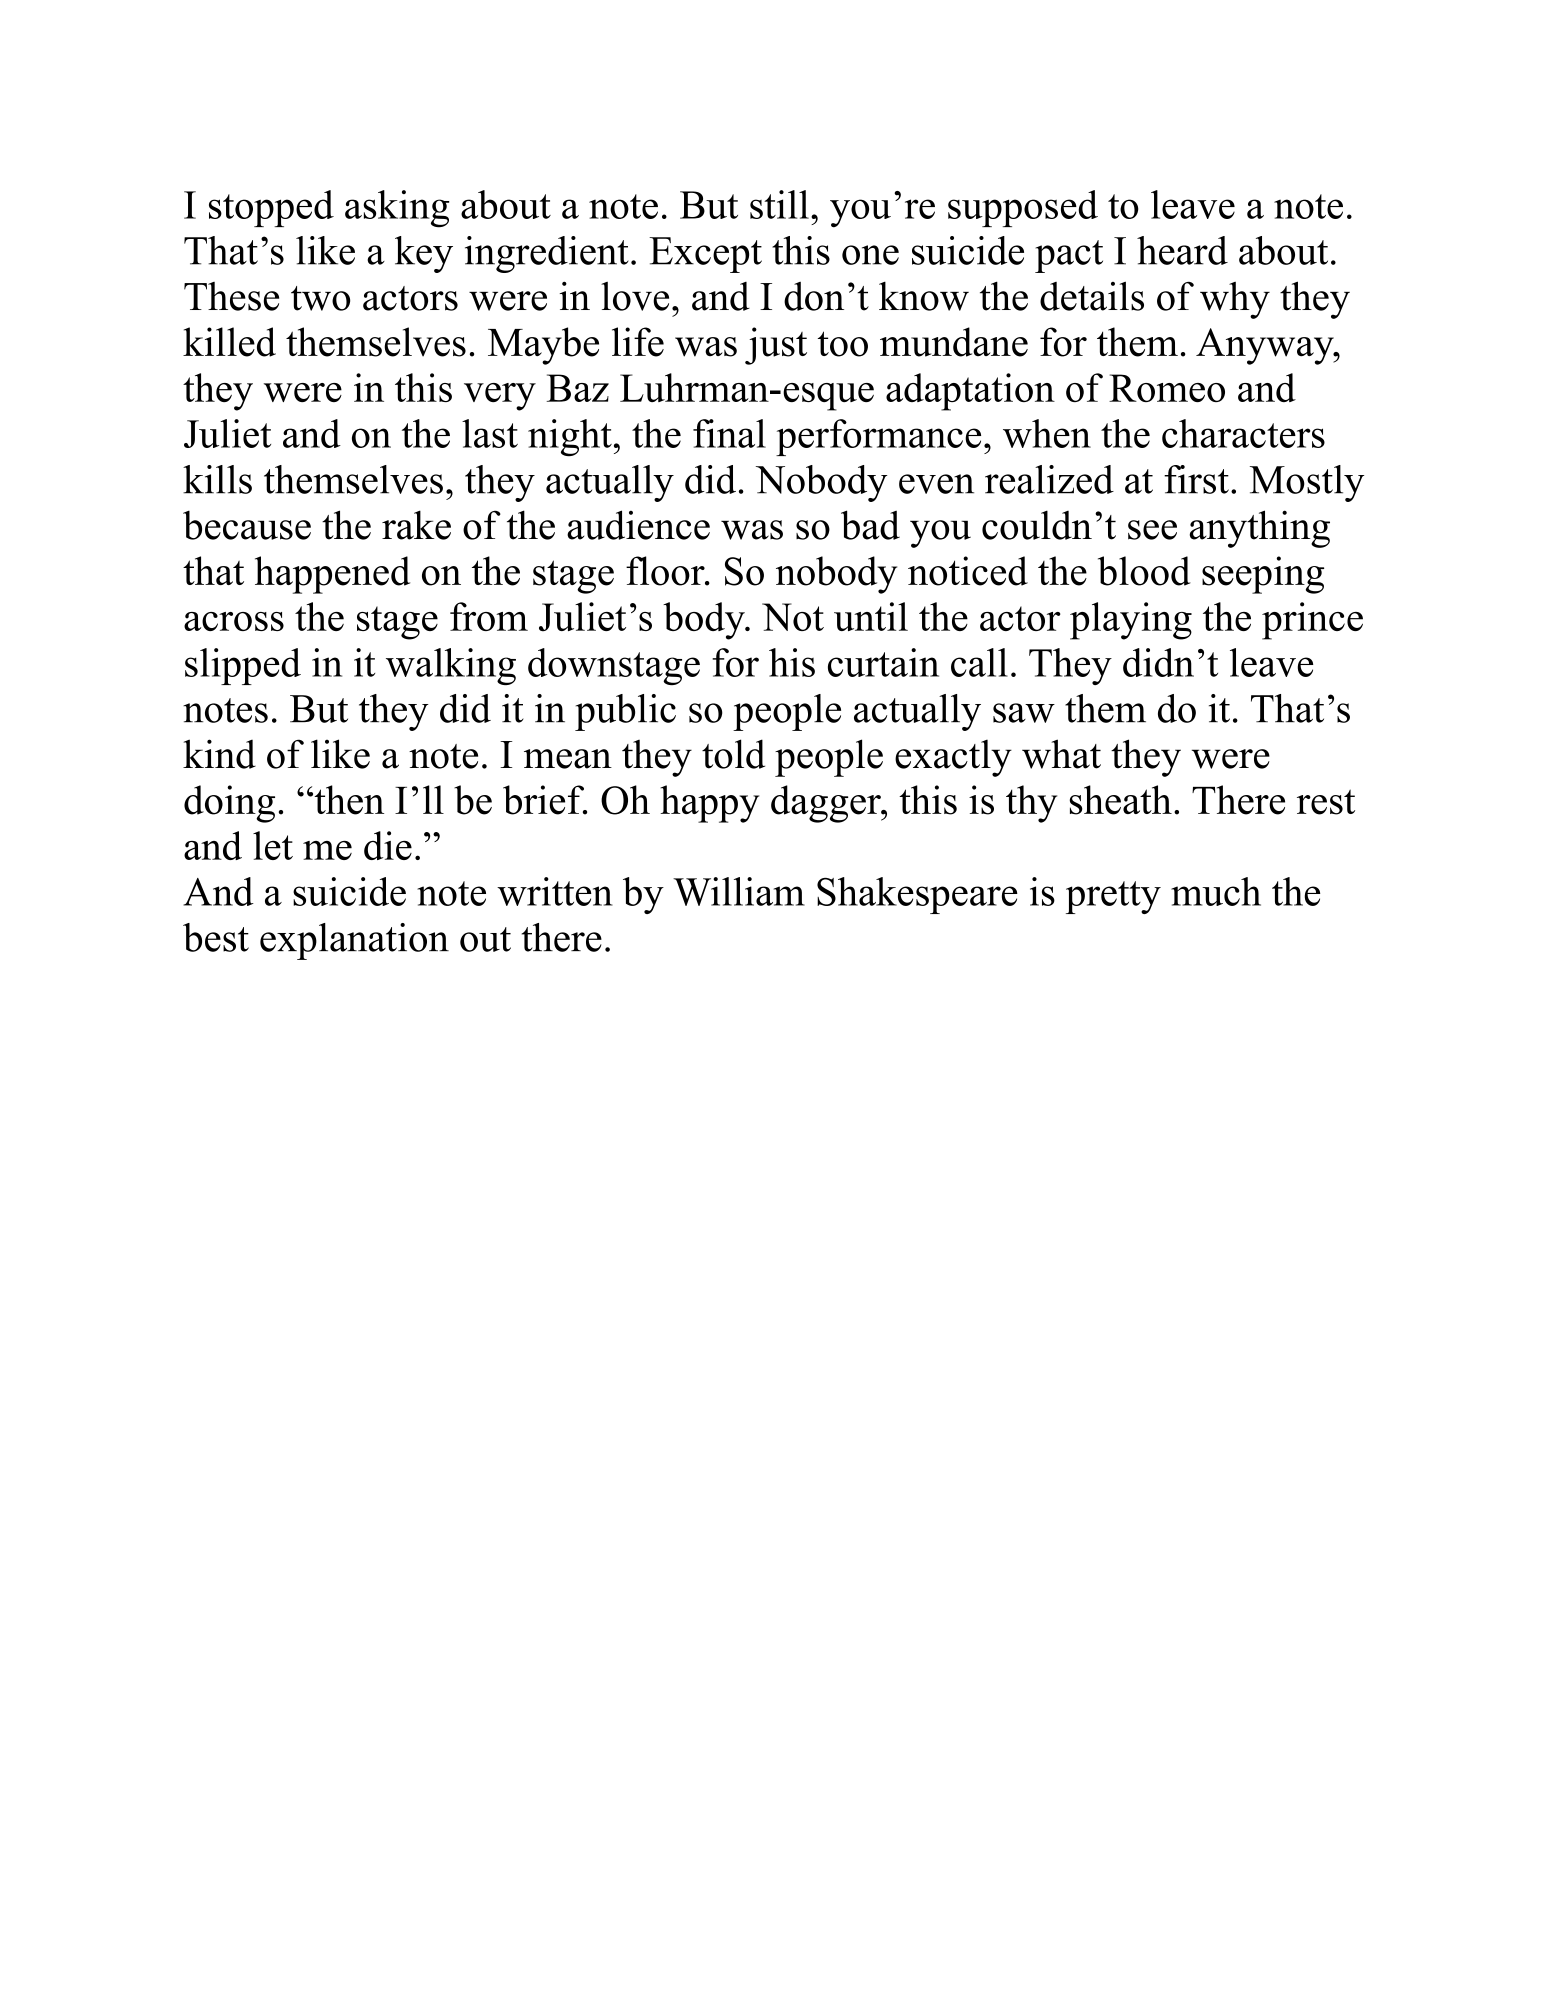 Image resolution: width=1557 pixels, height=2015 pixels. What do you see at coordinates (666, 571) in the screenshot?
I see `floor` at bounding box center [666, 571].
